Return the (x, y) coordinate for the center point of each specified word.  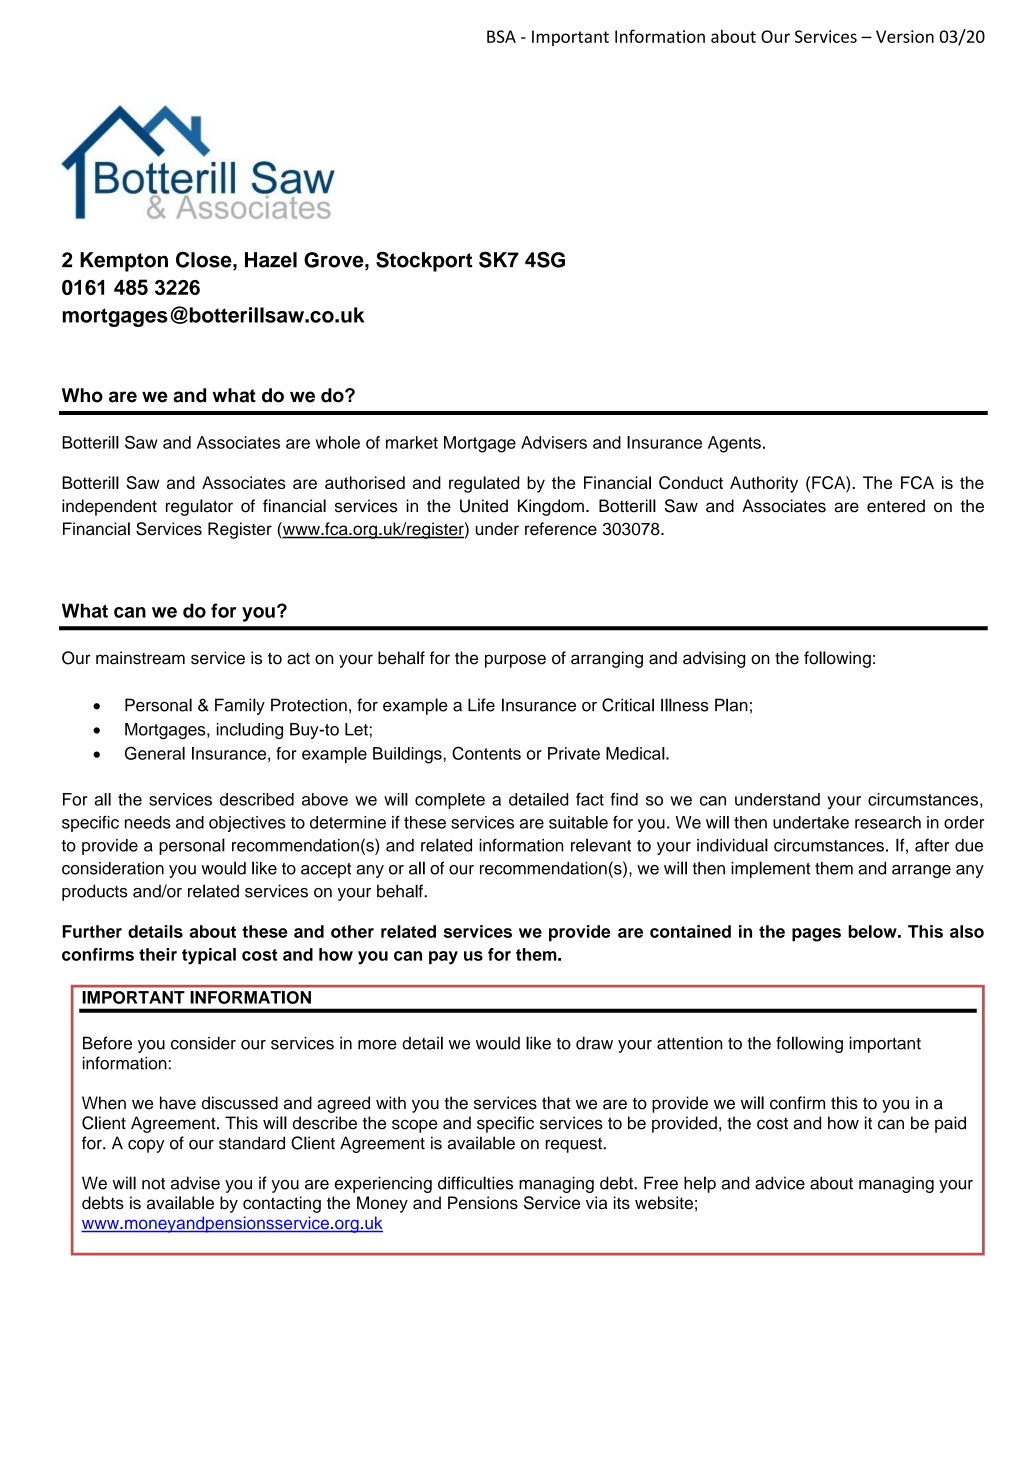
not (153, 1184)
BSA (501, 36)
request (575, 1145)
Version (905, 36)
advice (780, 1183)
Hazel (271, 260)
